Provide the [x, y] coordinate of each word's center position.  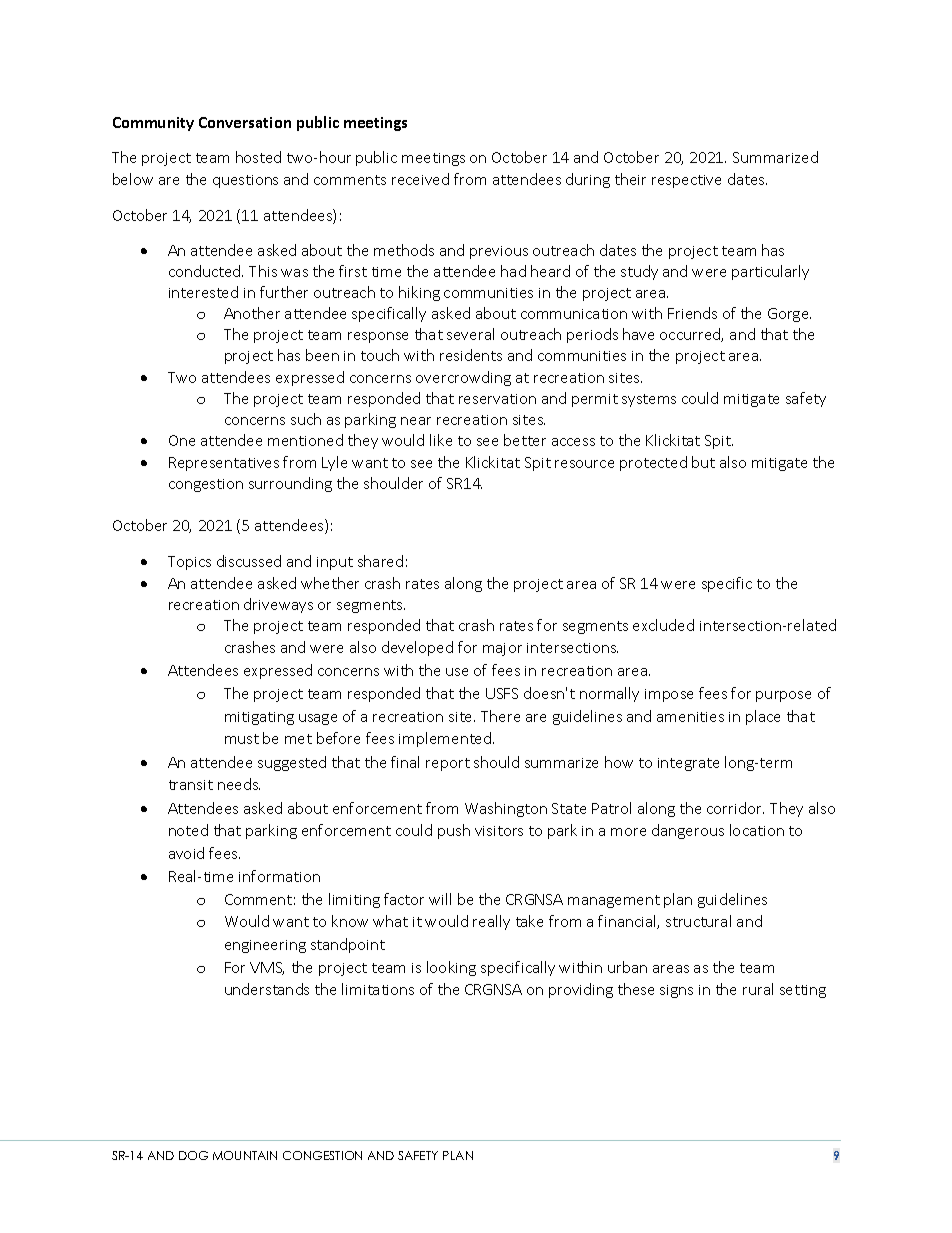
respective [686, 181]
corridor [735, 808]
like [441, 440]
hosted [258, 157]
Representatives [224, 464]
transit [191, 785]
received [420, 179]
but [703, 462]
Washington [506, 809]
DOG [193, 1155]
